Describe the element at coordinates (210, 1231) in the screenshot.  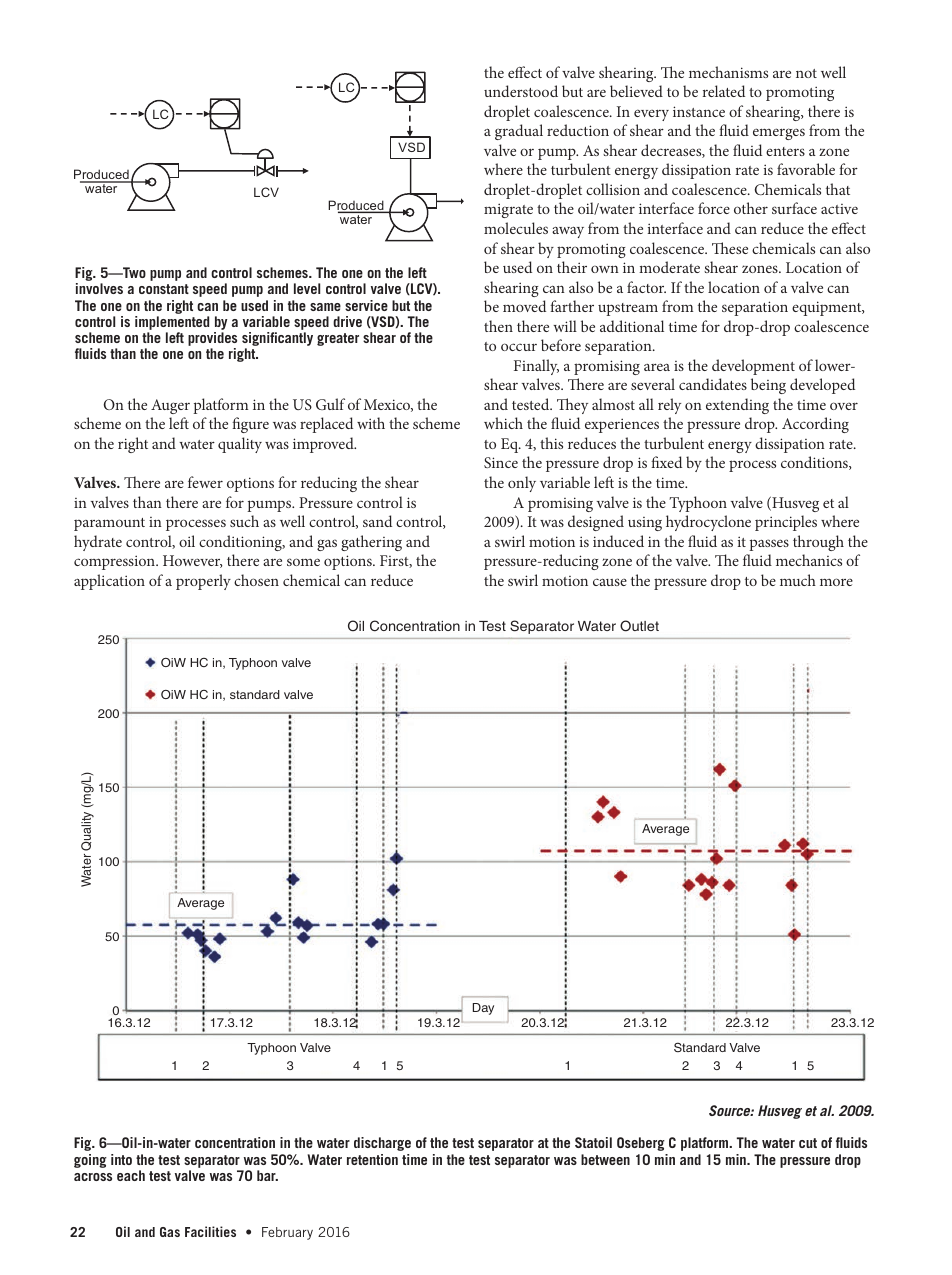
I see `Facilities` at that location.
